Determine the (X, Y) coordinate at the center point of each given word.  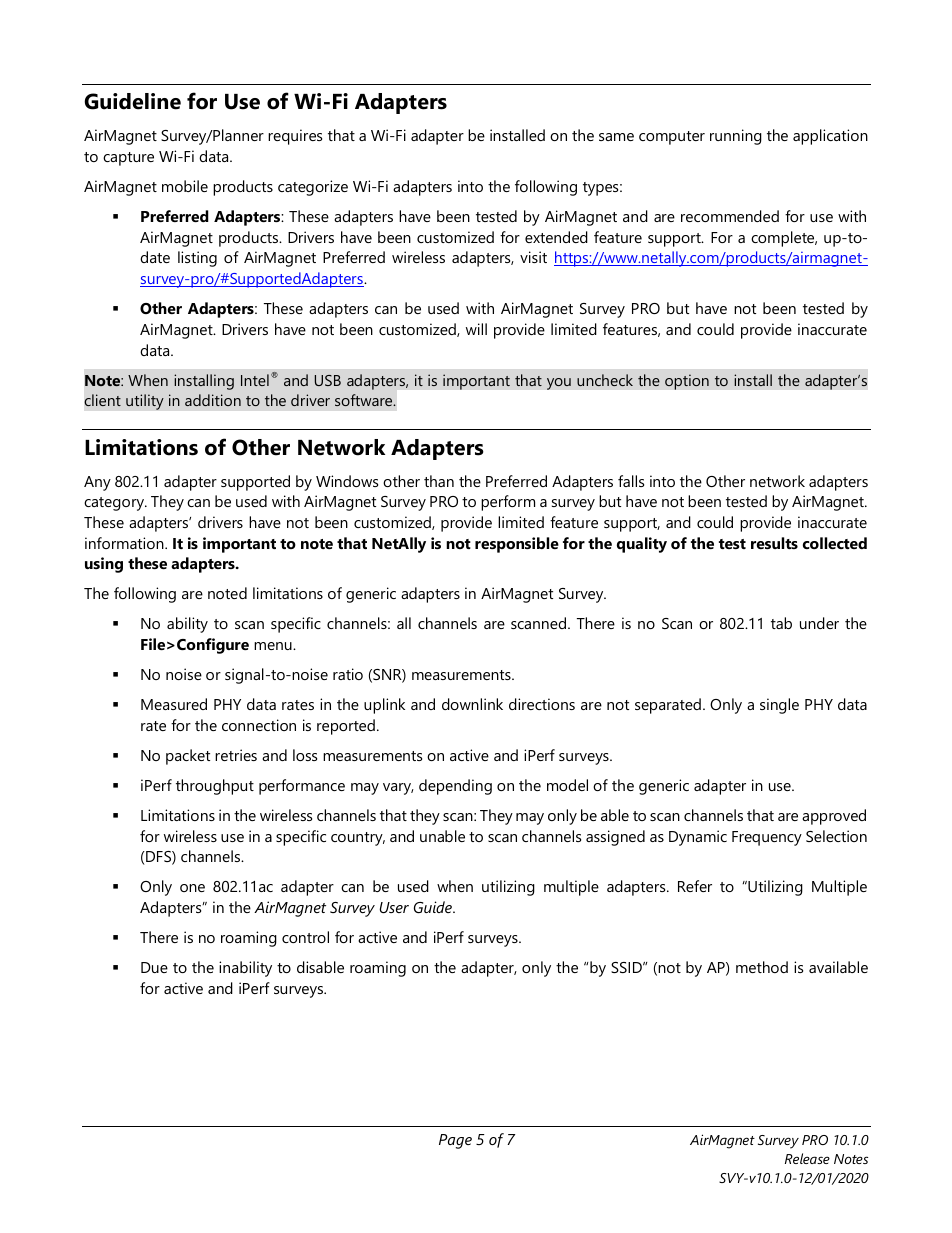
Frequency (767, 838)
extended (556, 237)
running (736, 137)
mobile (185, 186)
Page (455, 1141)
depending (455, 787)
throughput (215, 787)
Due (154, 967)
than (439, 481)
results (774, 543)
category (115, 504)
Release (807, 1158)
